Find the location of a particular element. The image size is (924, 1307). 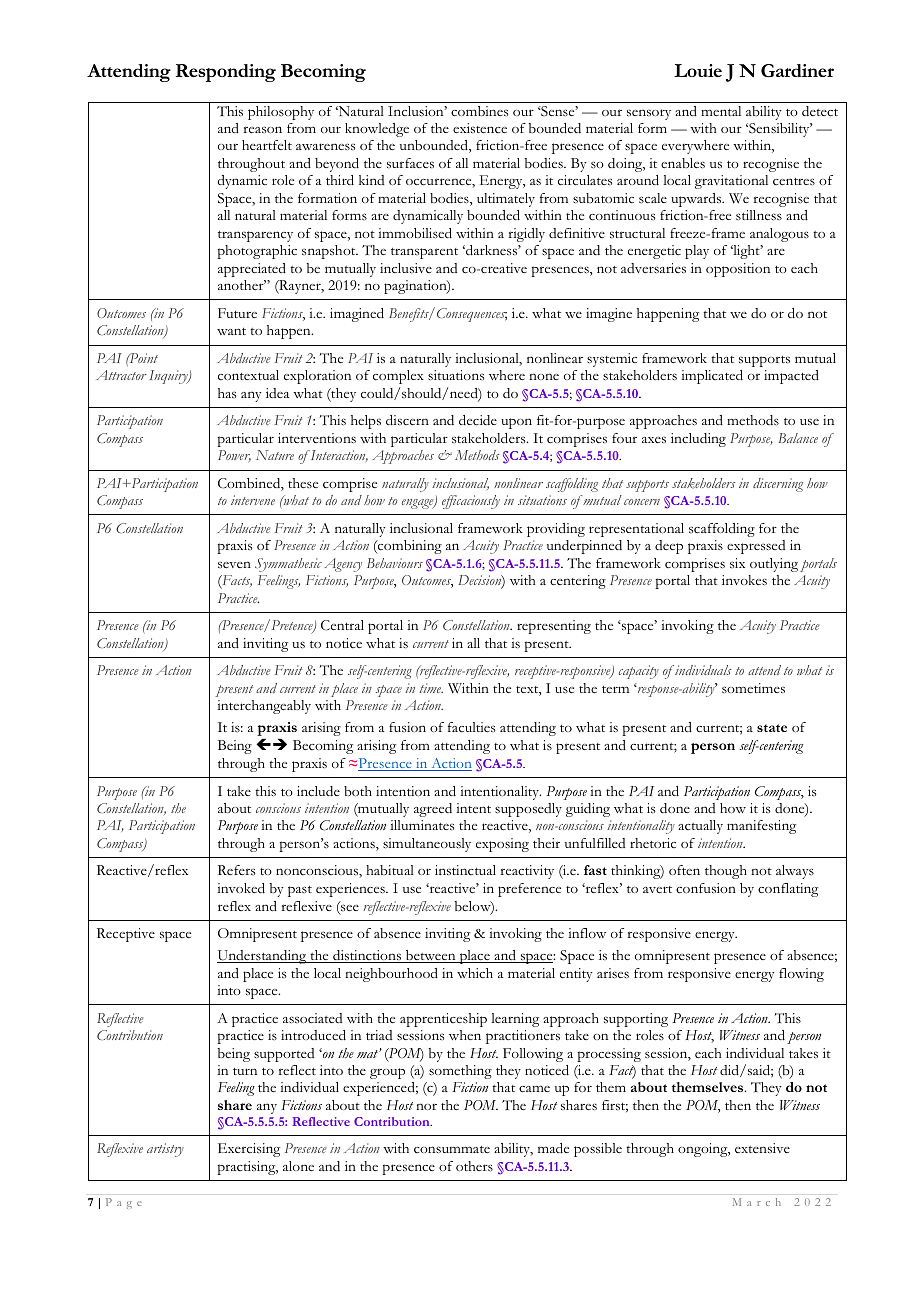

intervene is located at coordinates (253, 500).
